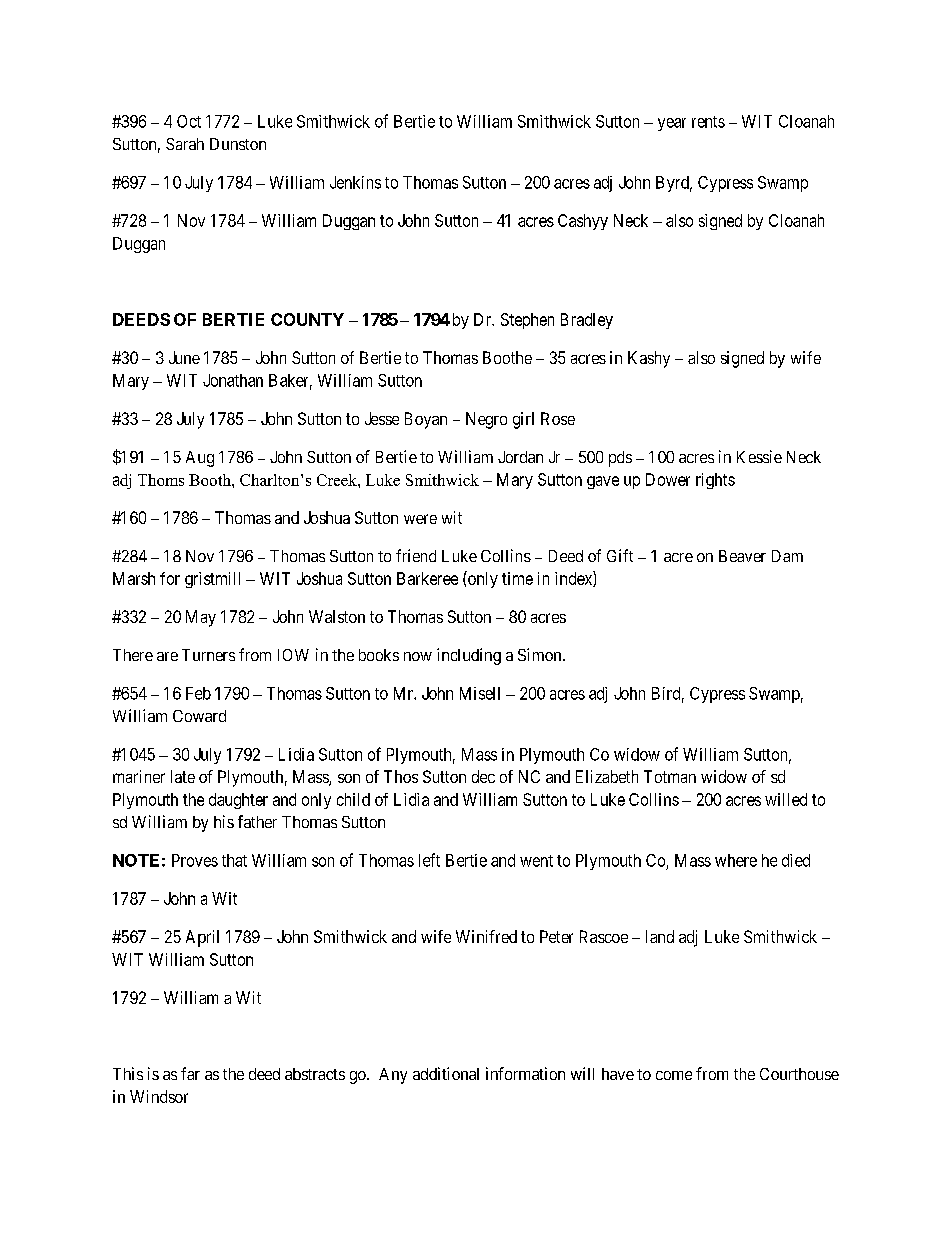  Describe the element at coordinates (469, 656) in the page. I see `including` at that location.
